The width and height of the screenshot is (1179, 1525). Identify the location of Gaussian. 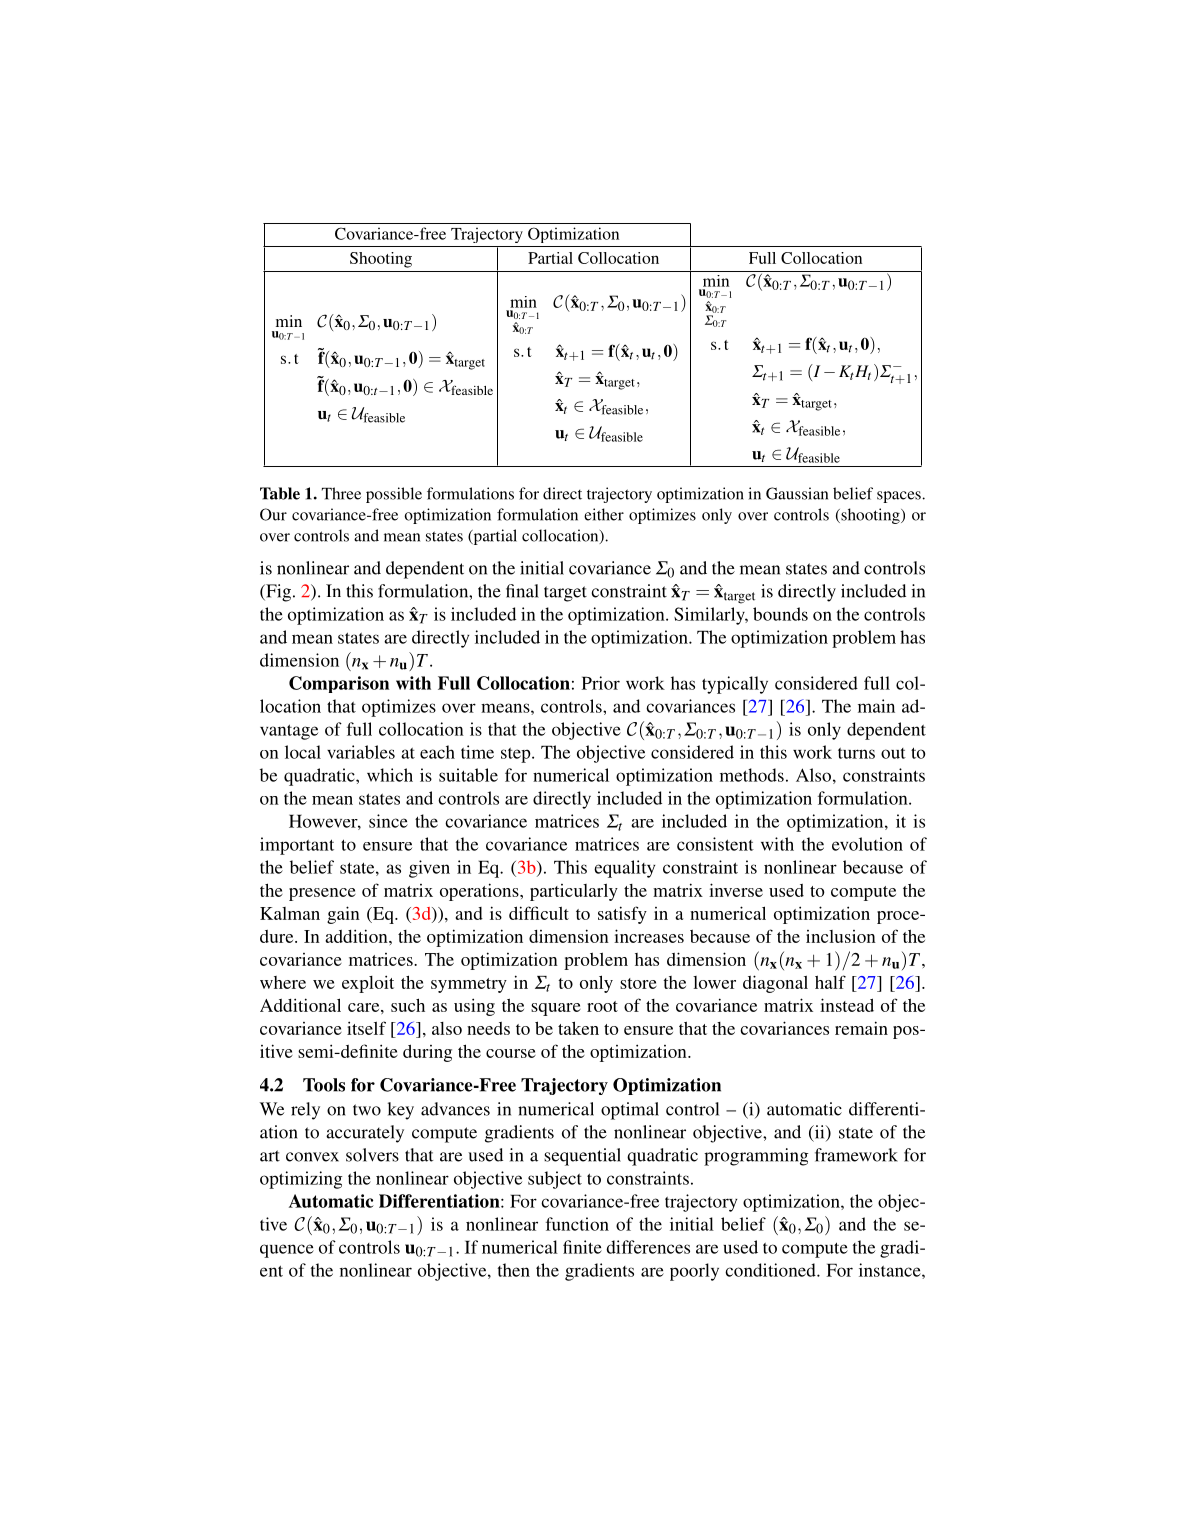
(797, 493).
